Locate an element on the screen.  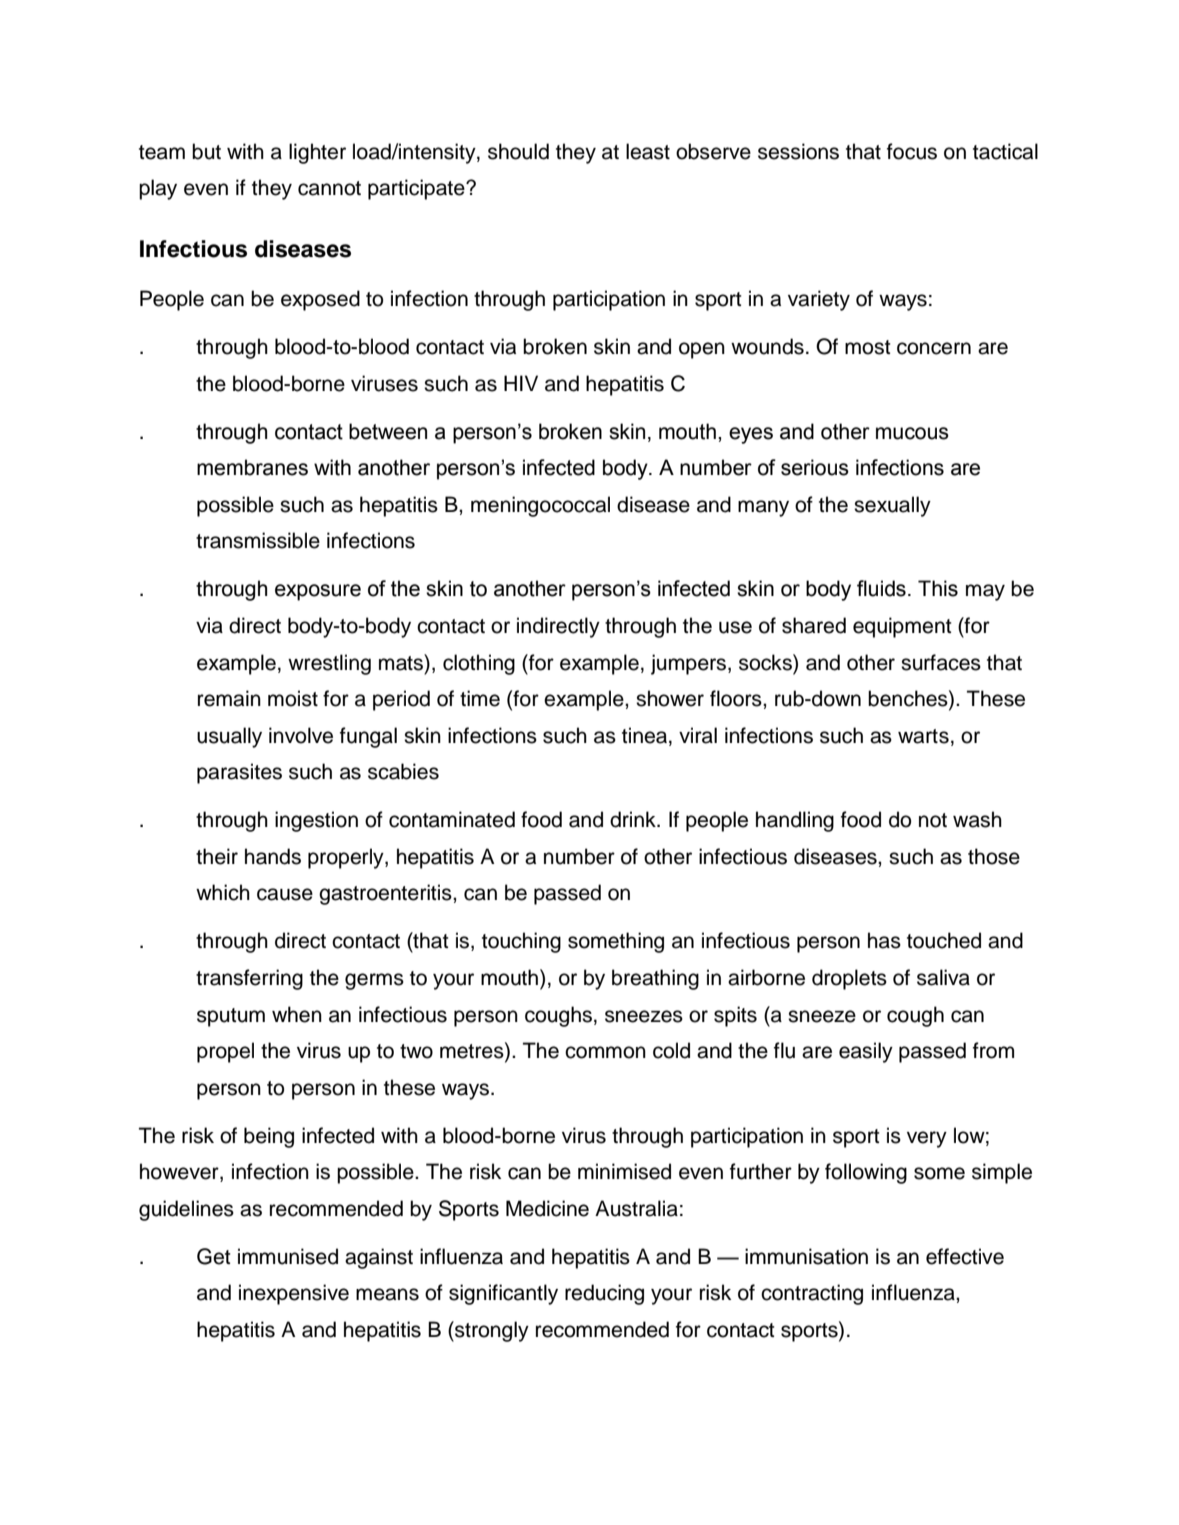
tinea is located at coordinates (644, 735).
